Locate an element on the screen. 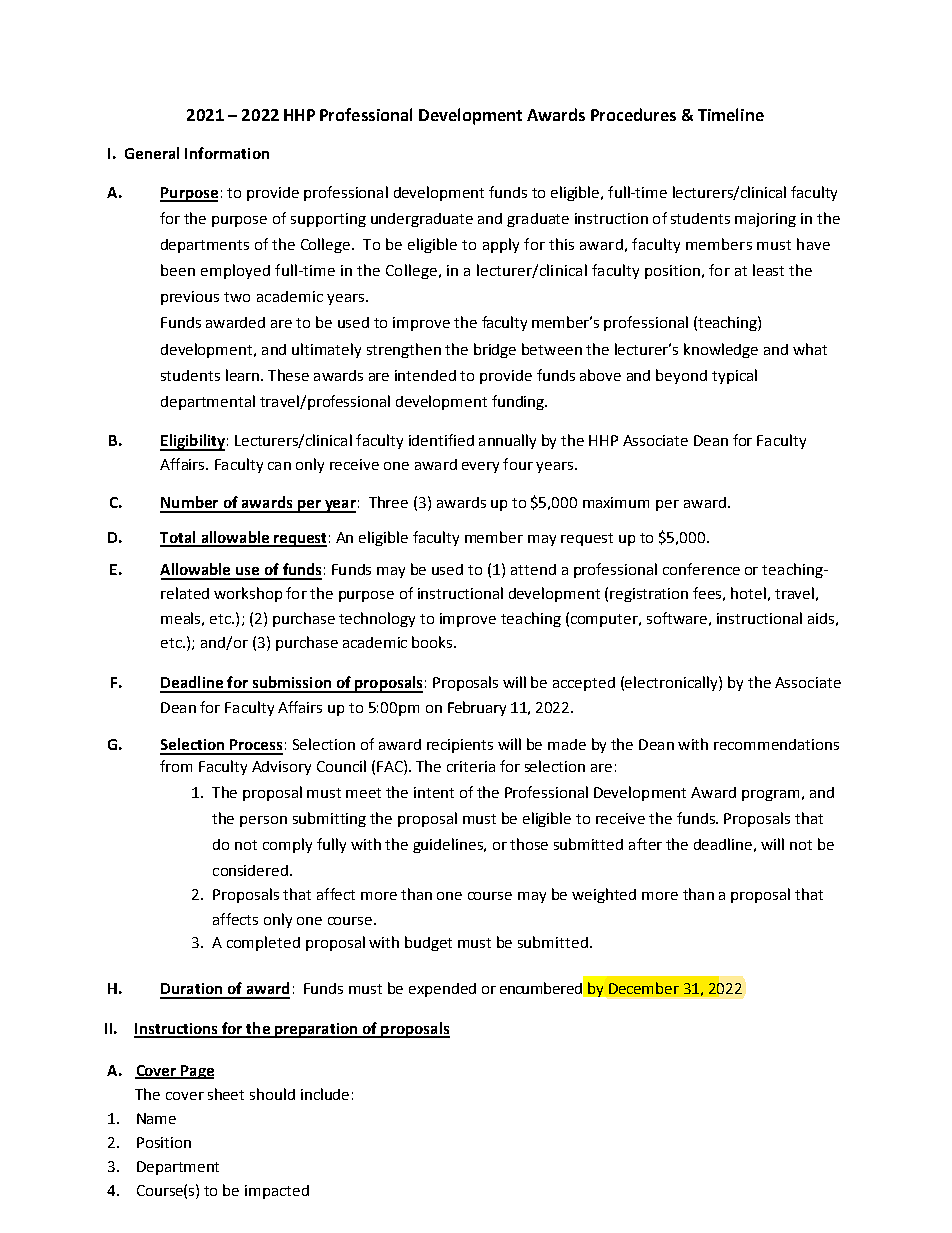 The height and width of the screenshot is (1233, 952). majoring is located at coordinates (765, 220).
